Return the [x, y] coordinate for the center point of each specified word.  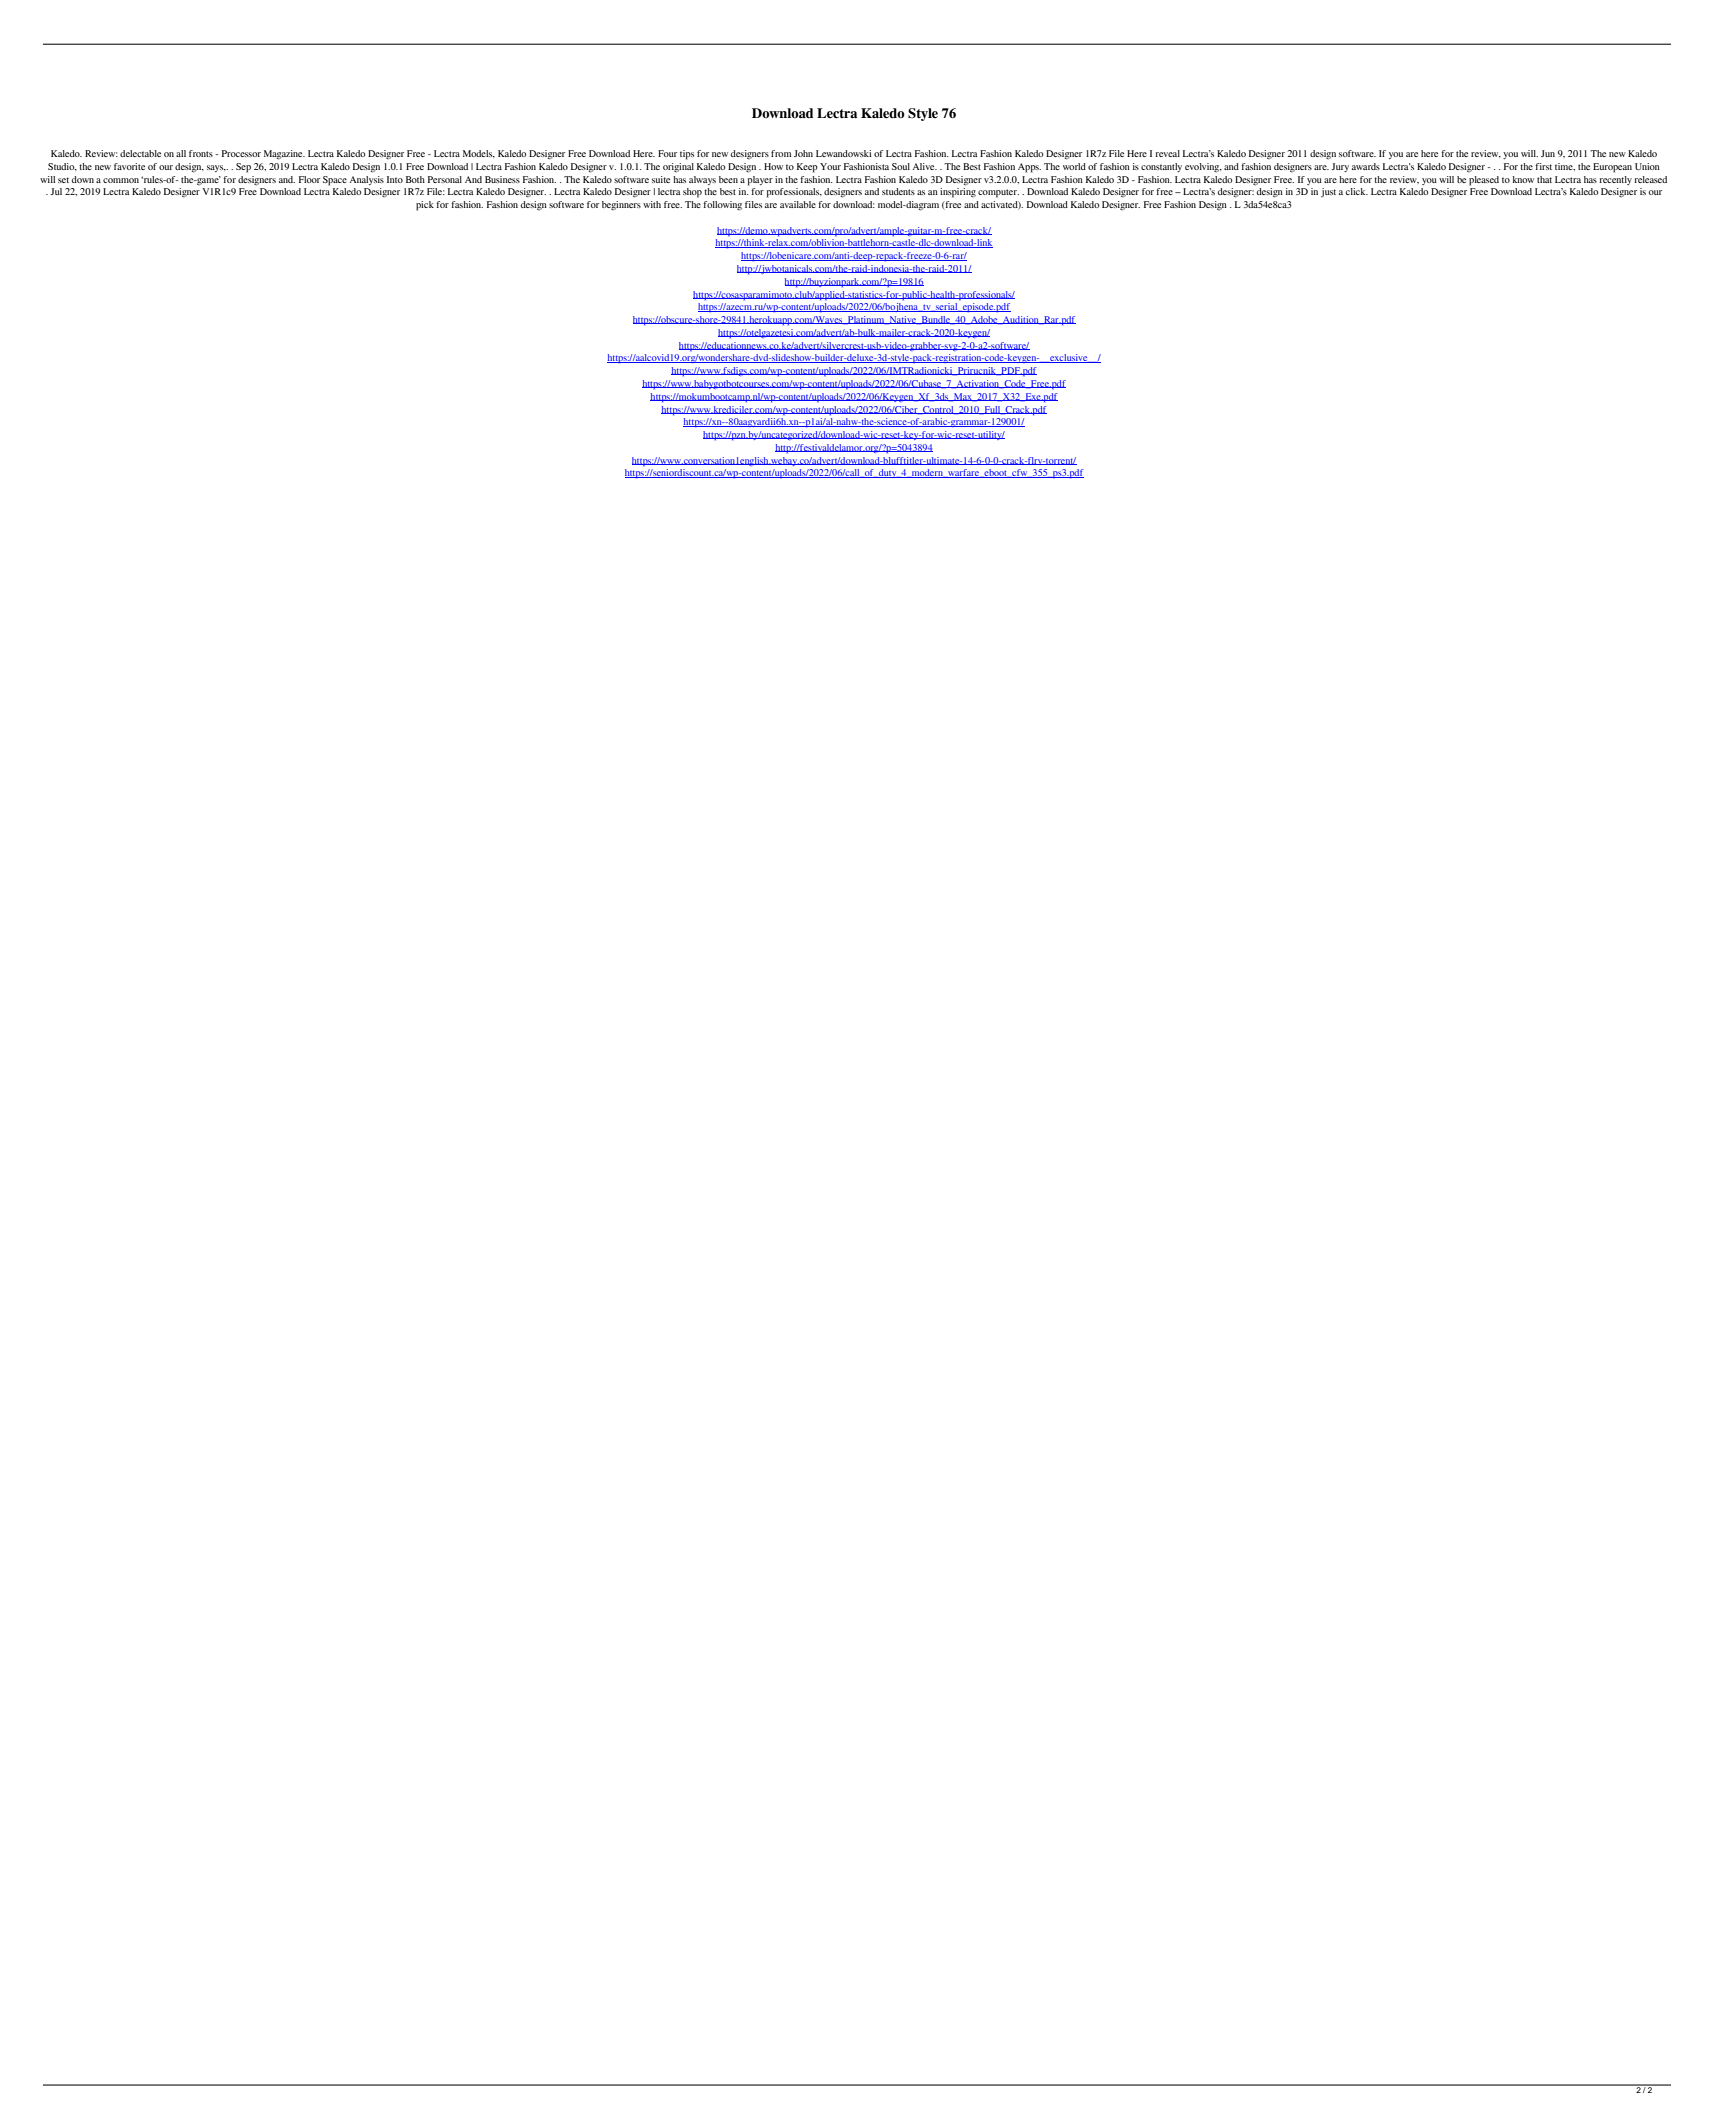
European [1612, 168]
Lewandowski [844, 153]
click [1357, 191]
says [216, 168]
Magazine [284, 155]
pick [425, 206]
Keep [807, 168]
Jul [56, 191]
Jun [1548, 153]
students [898, 191]
